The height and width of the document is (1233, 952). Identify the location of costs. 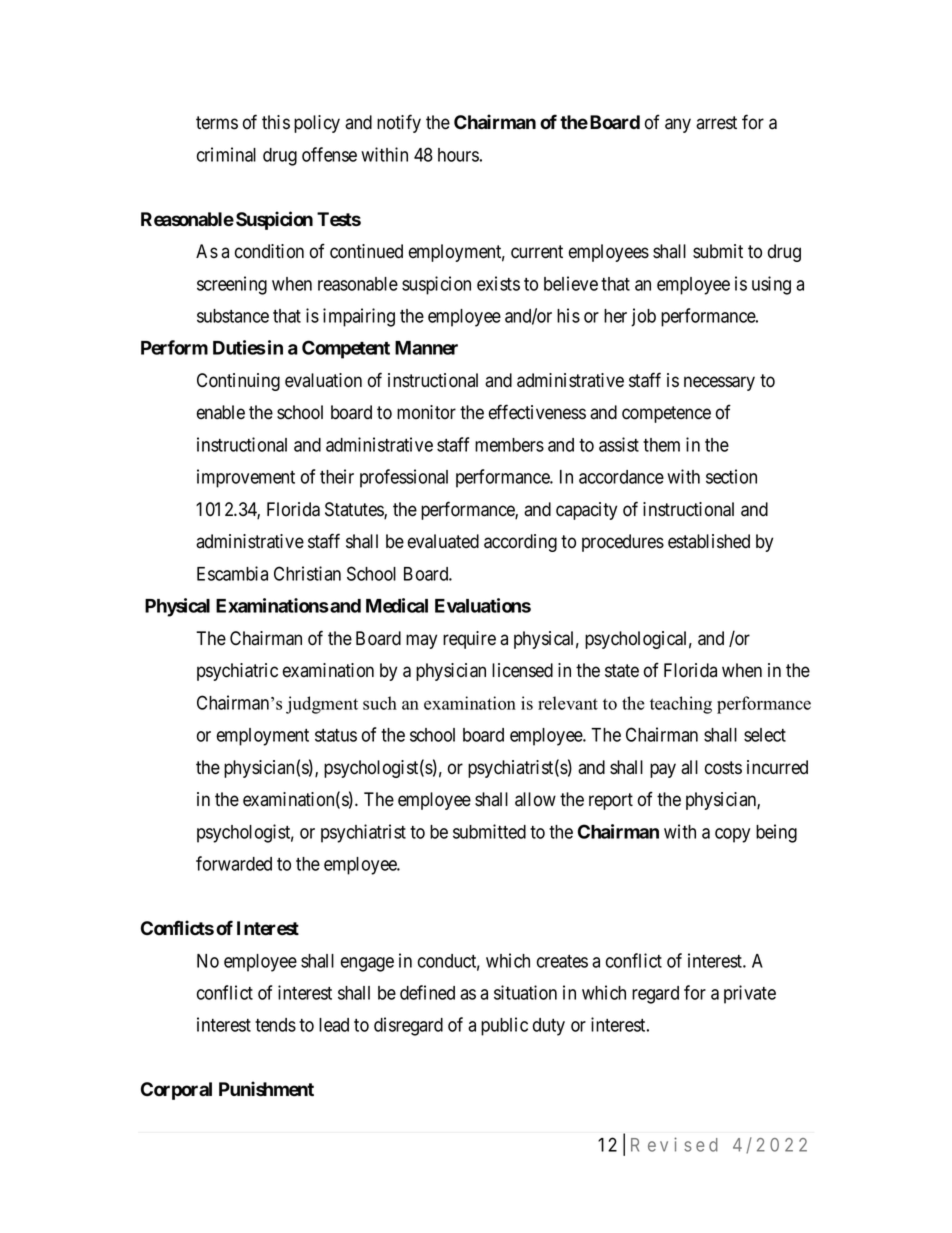
(723, 768).
